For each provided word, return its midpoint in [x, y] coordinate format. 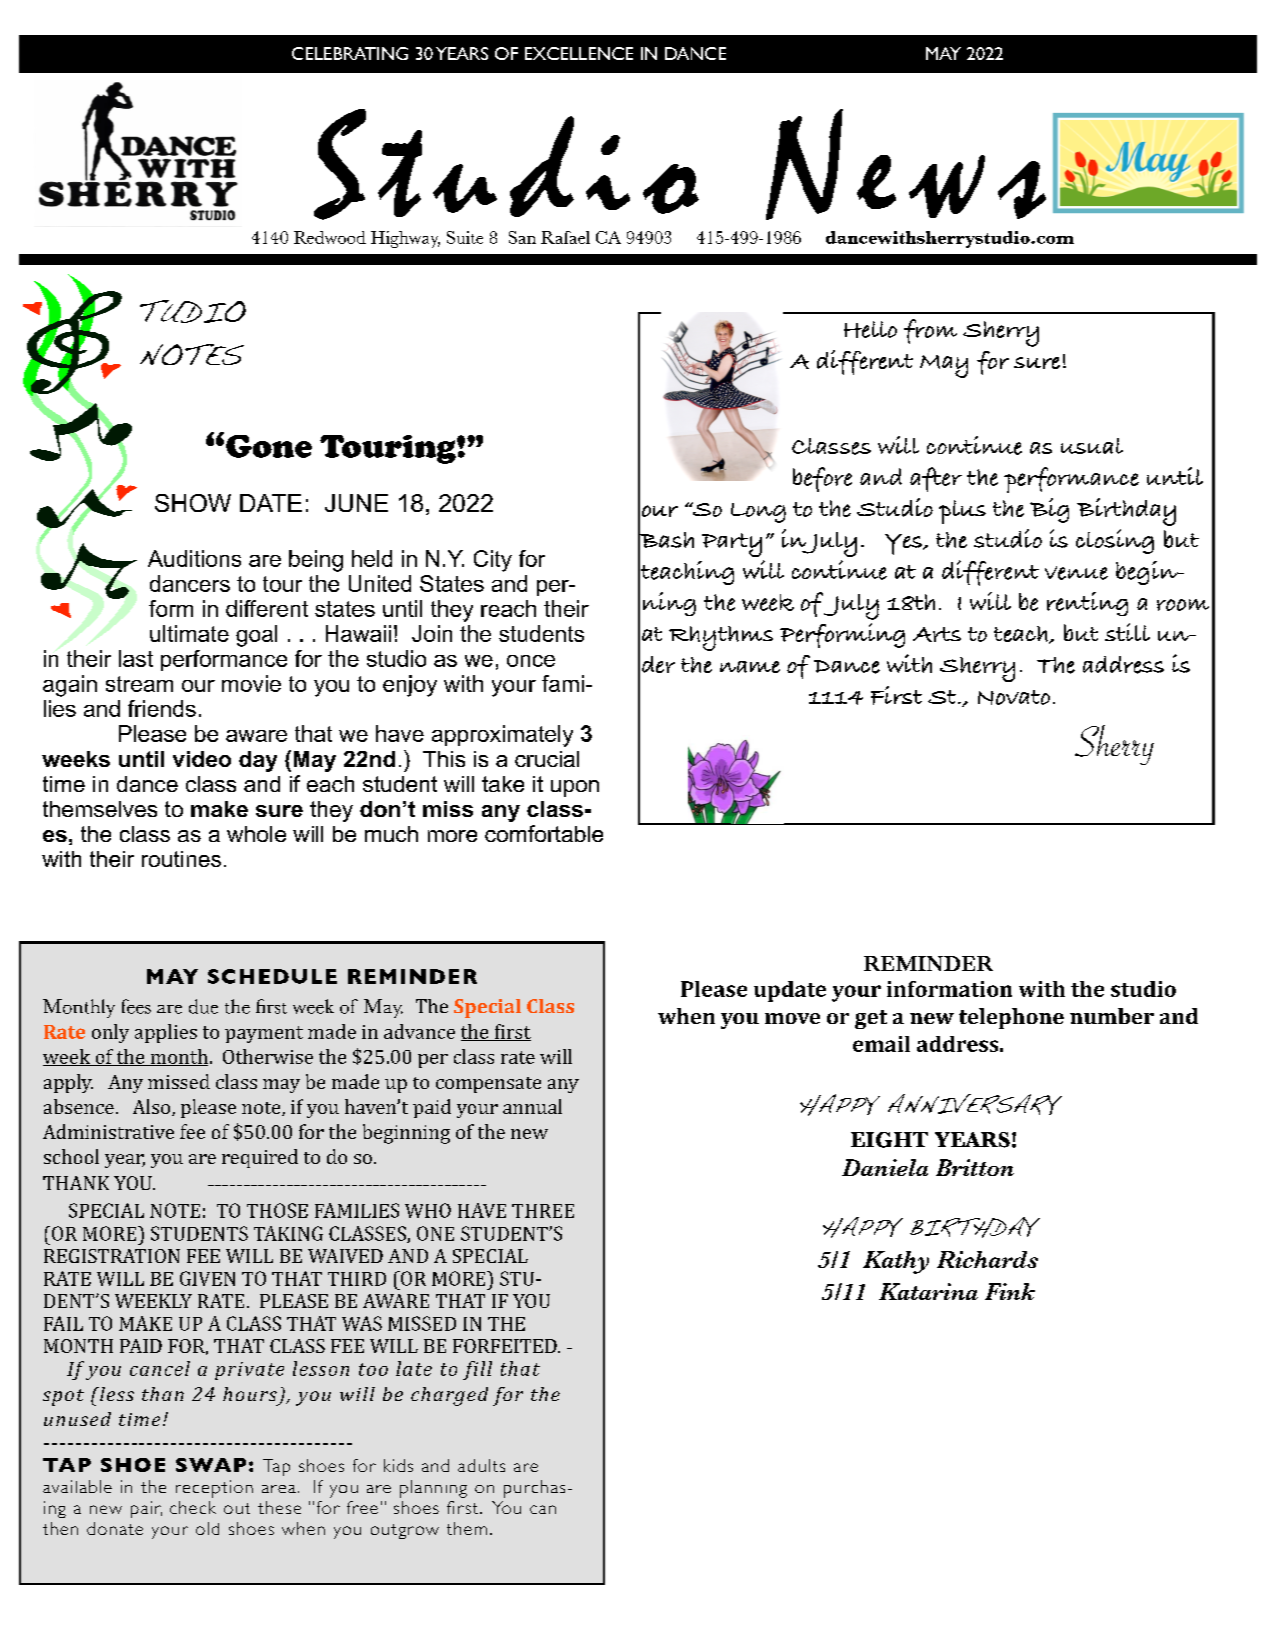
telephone [1011, 1018]
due [203, 1006]
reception [214, 1489]
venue [1076, 573]
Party [732, 545]
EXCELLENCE [579, 53]
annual [532, 1106]
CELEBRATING [350, 53]
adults [481, 1465]
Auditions [194, 558]
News [906, 164]
